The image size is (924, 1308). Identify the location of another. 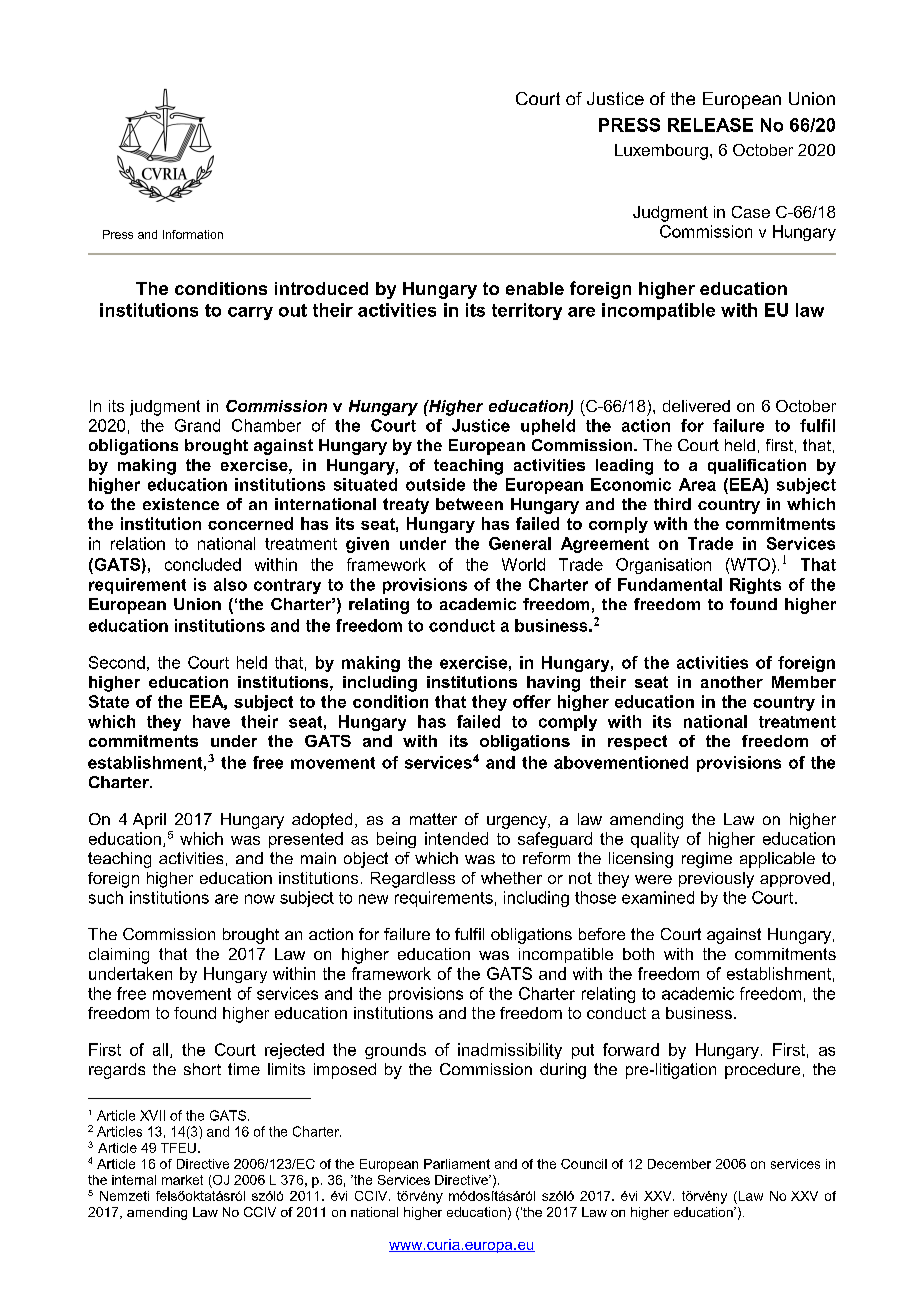
(732, 682).
